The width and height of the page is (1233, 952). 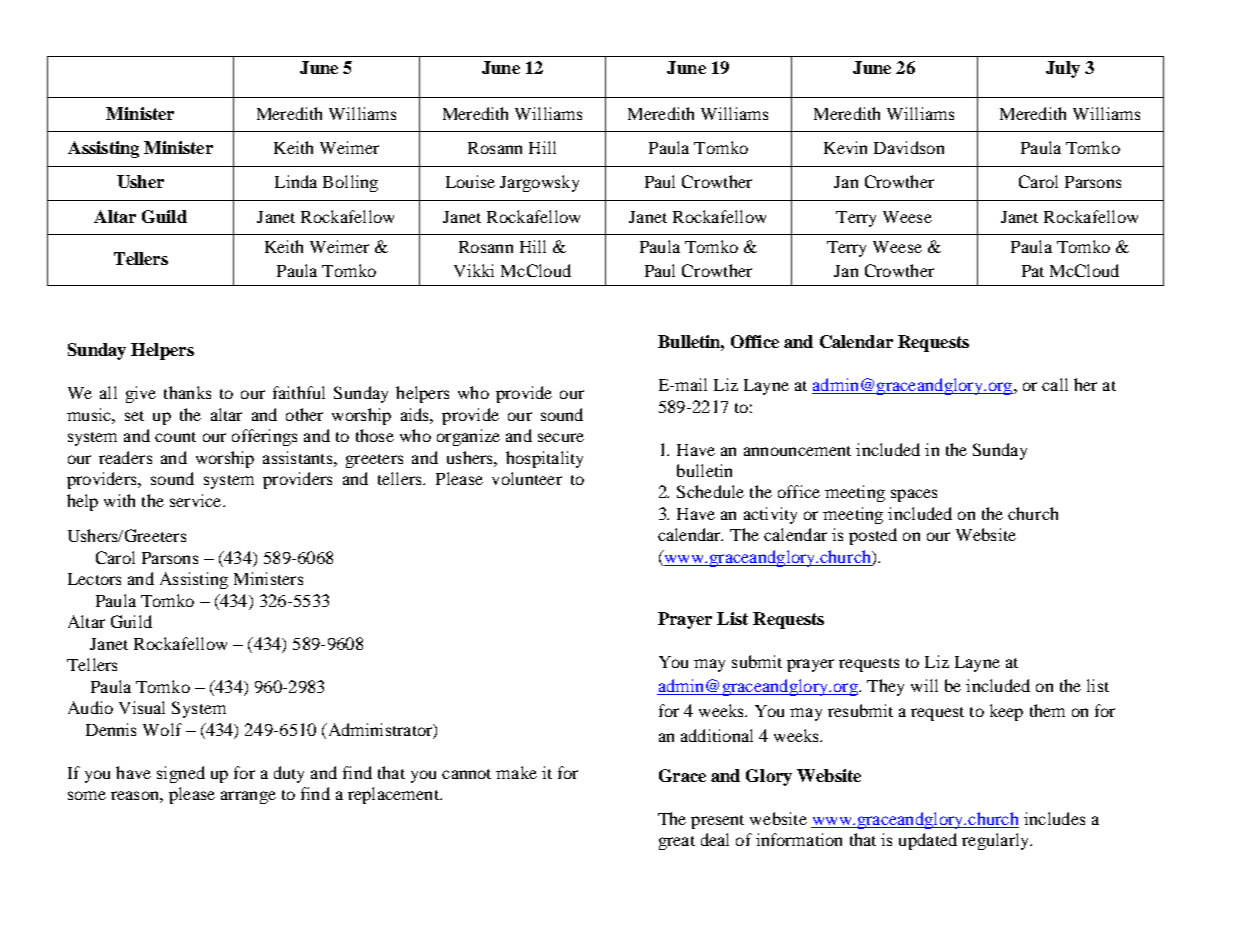 What do you see at coordinates (677, 843) in the page?
I see `great` at bounding box center [677, 843].
